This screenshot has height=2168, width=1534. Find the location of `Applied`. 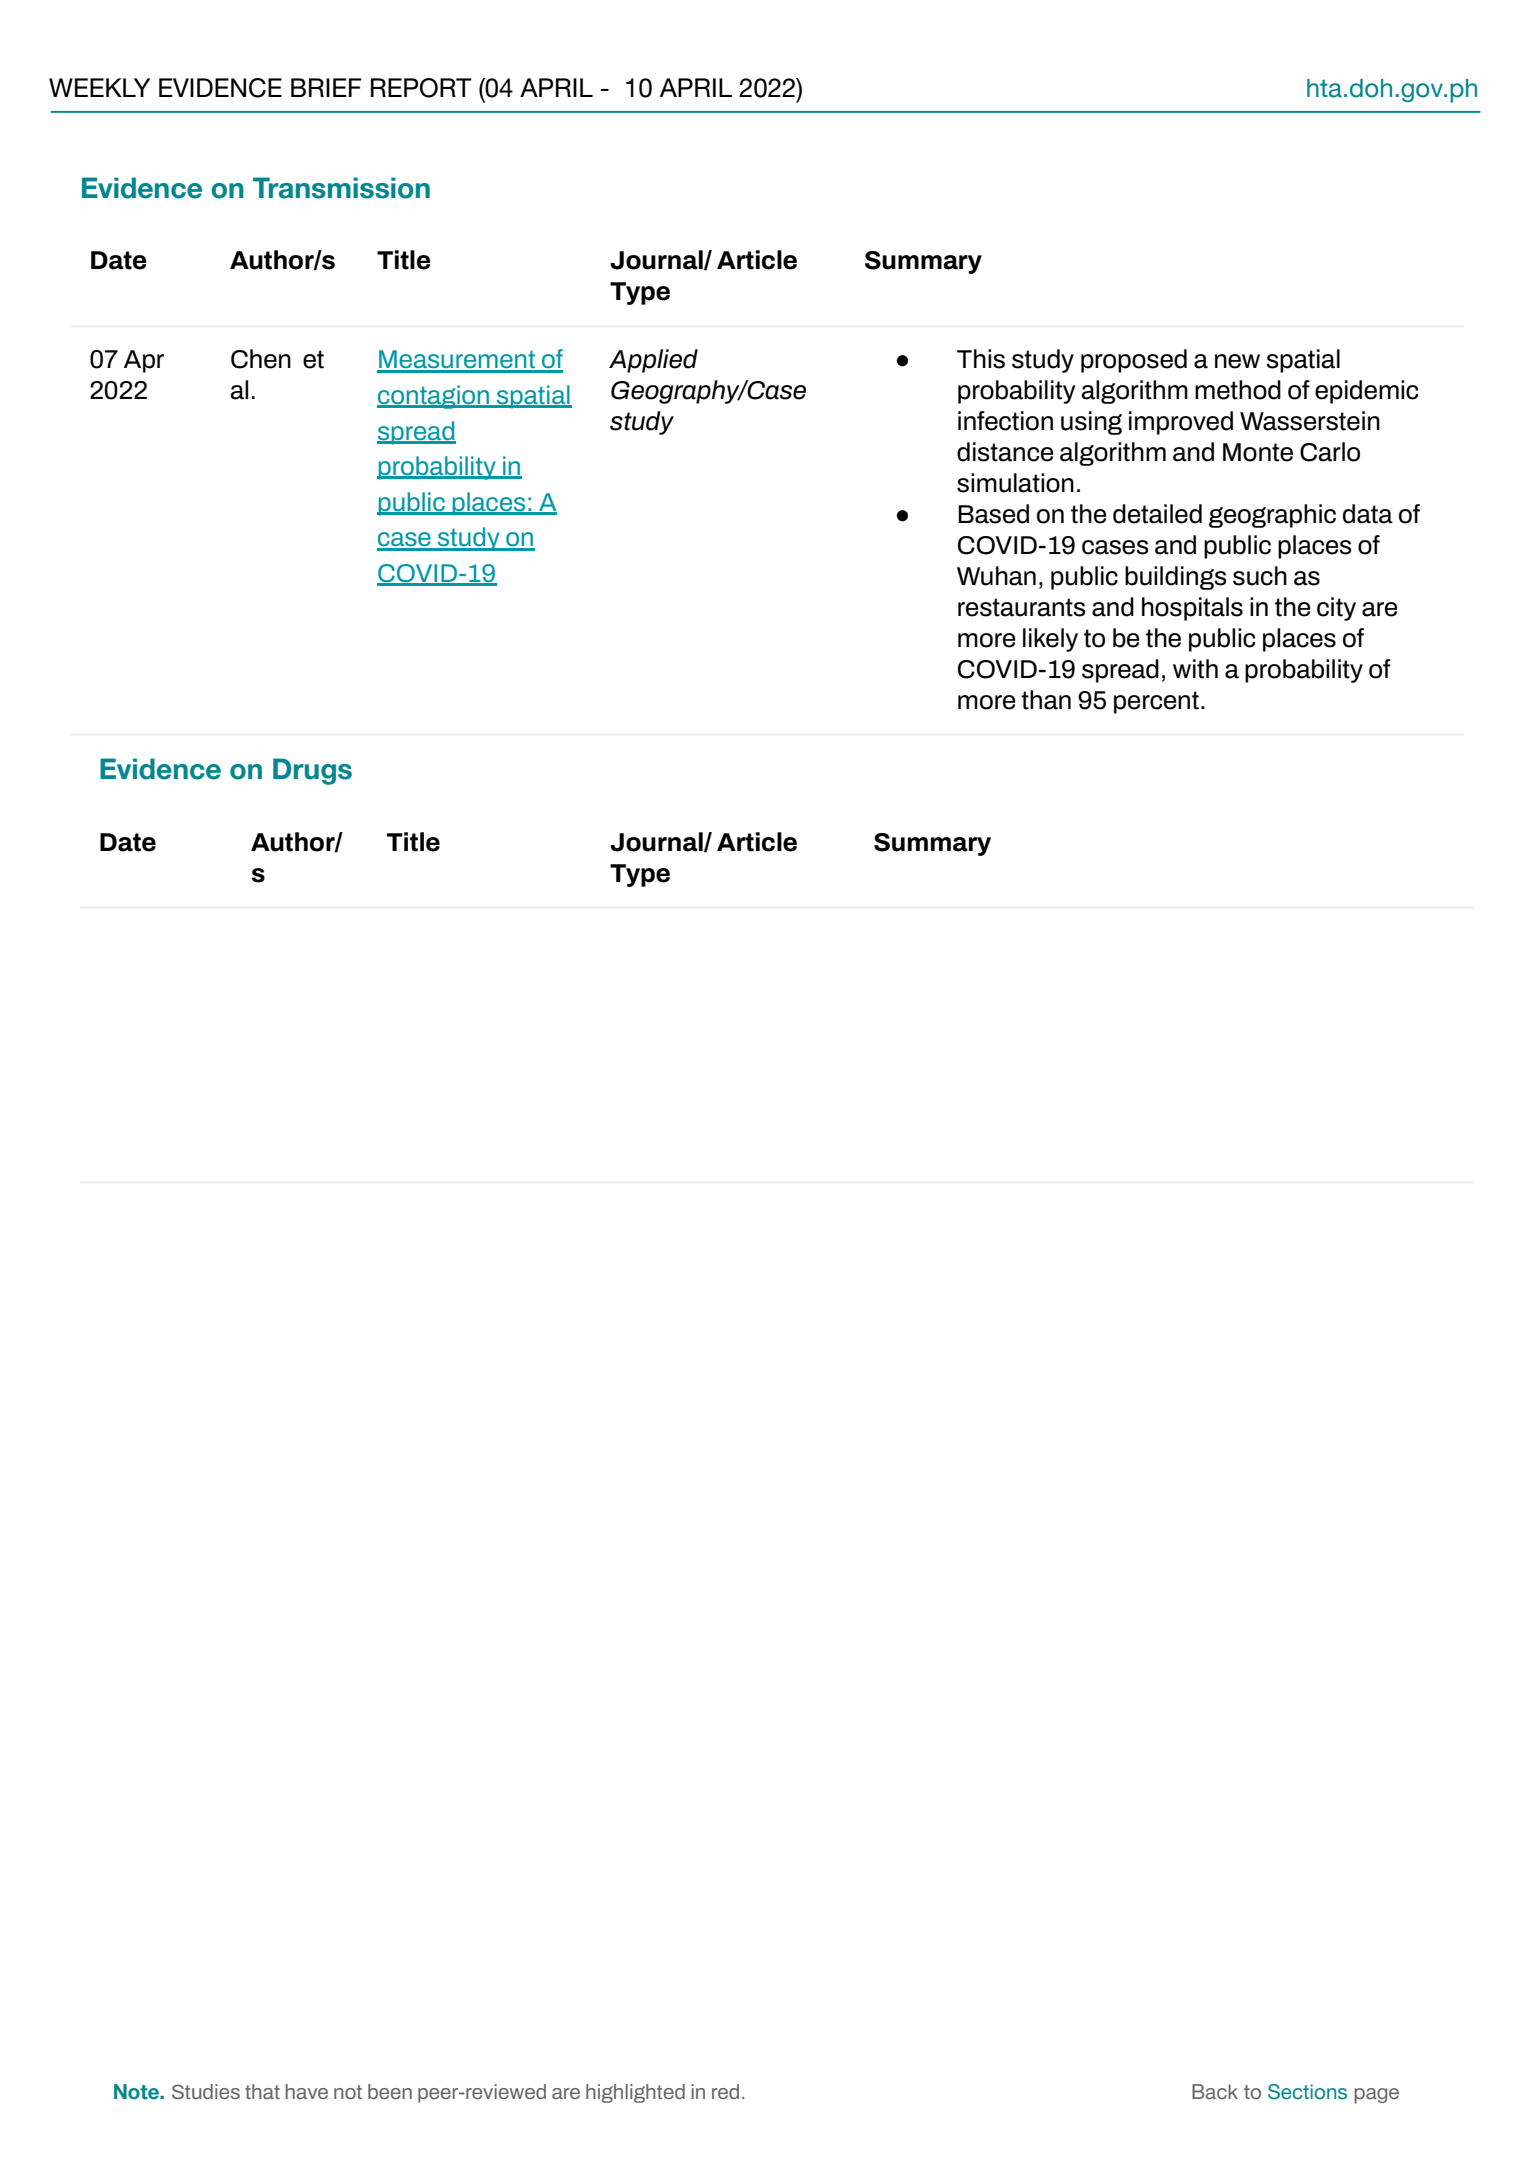

Applied is located at coordinates (653, 361).
